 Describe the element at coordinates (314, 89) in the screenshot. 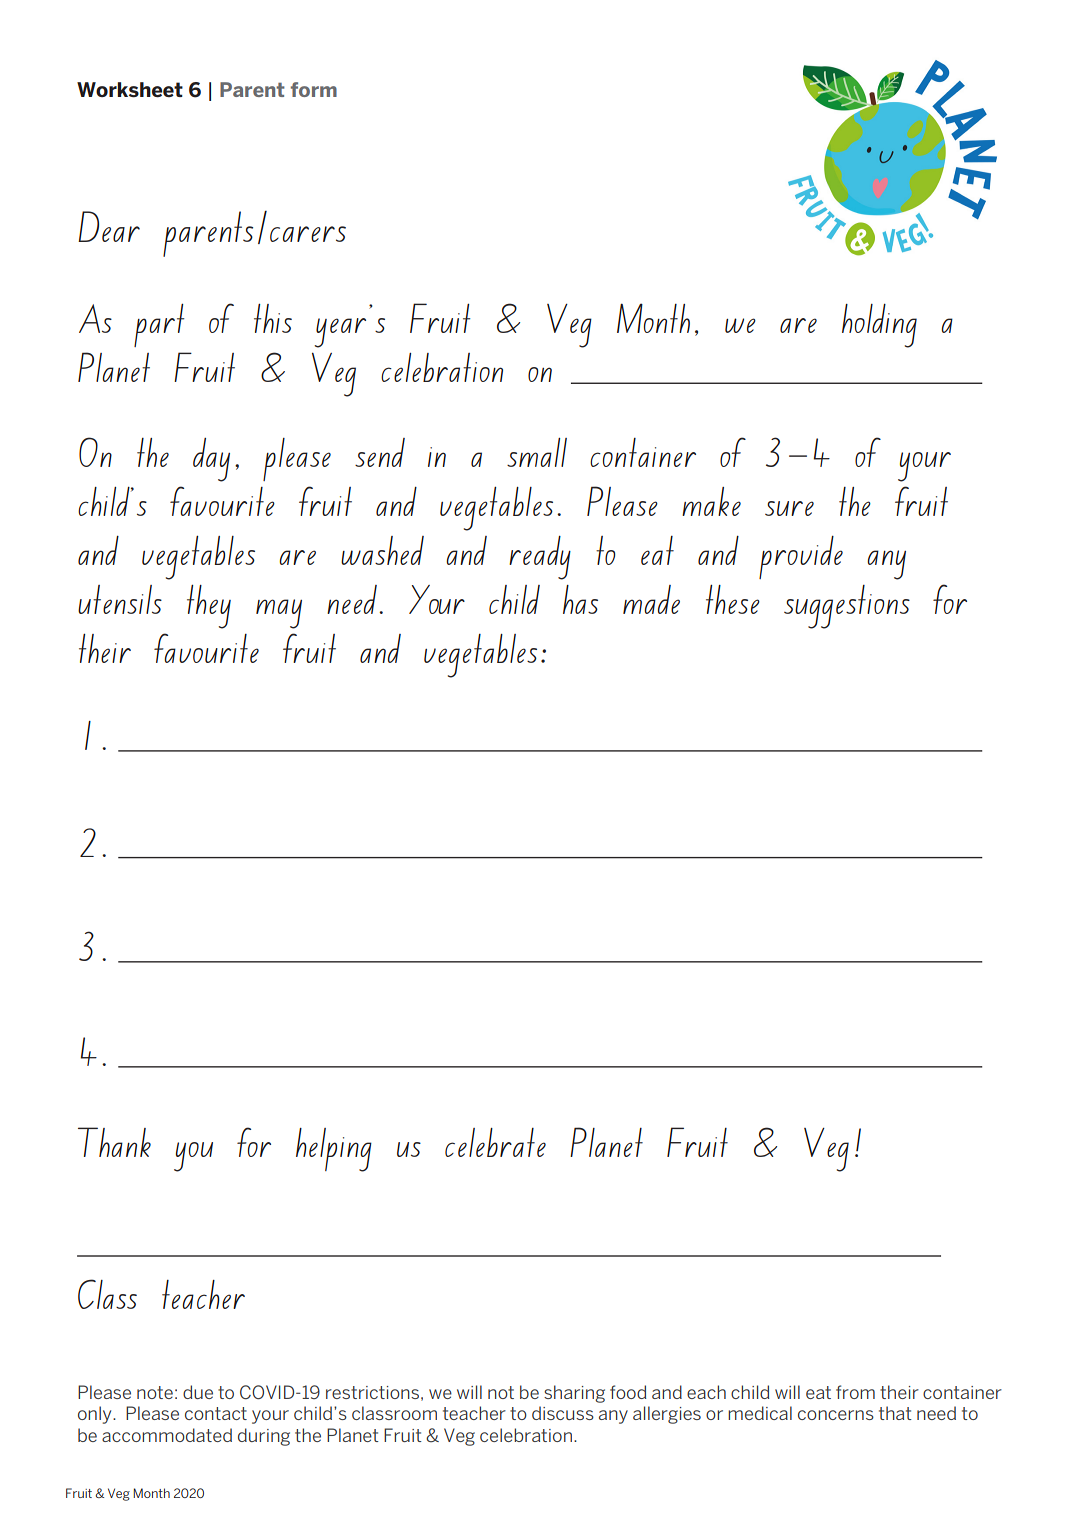

I see `form` at that location.
